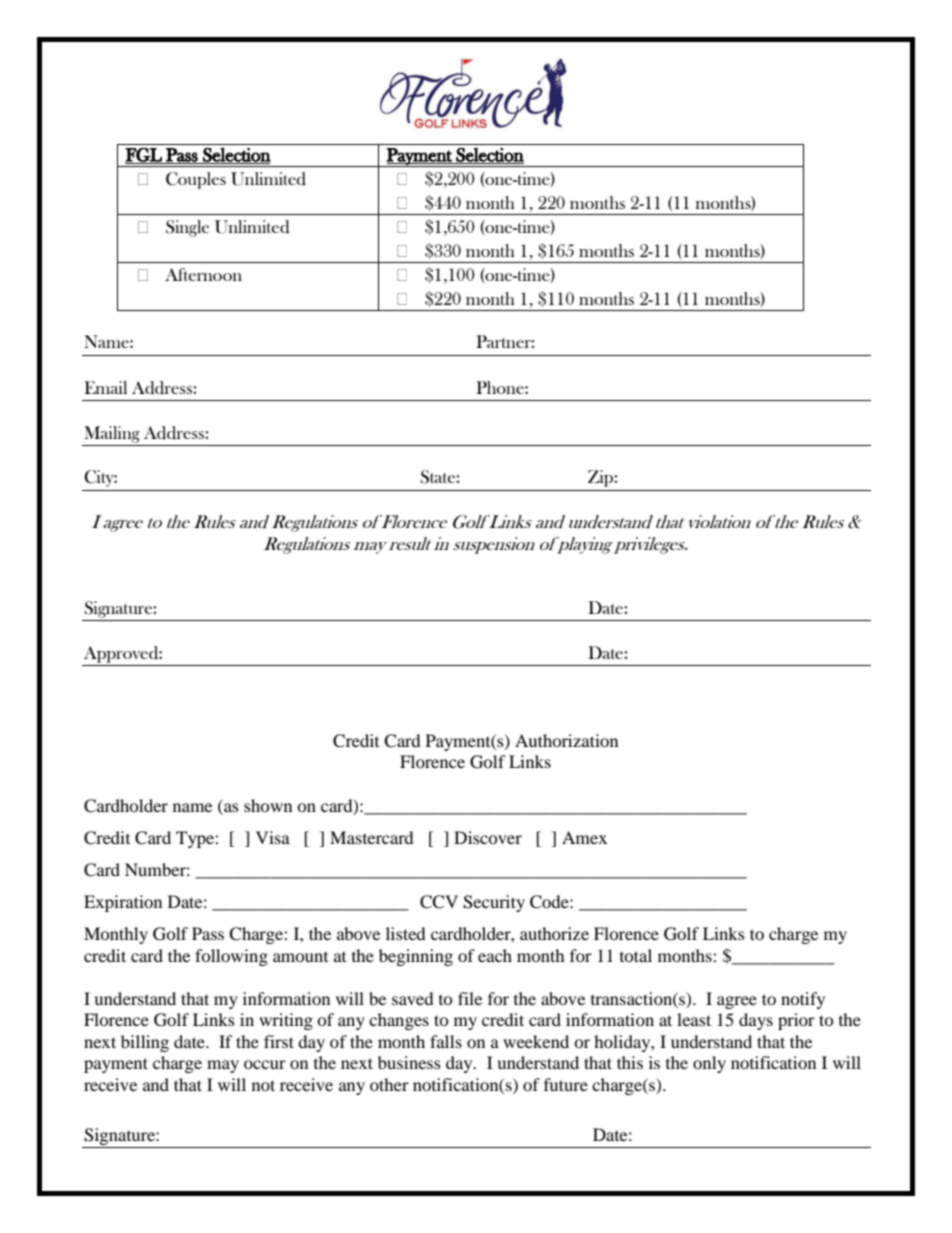 Image resolution: width=952 pixels, height=1233 pixels. Describe the element at coordinates (446, 1041) in the image. I see `falls` at that location.
